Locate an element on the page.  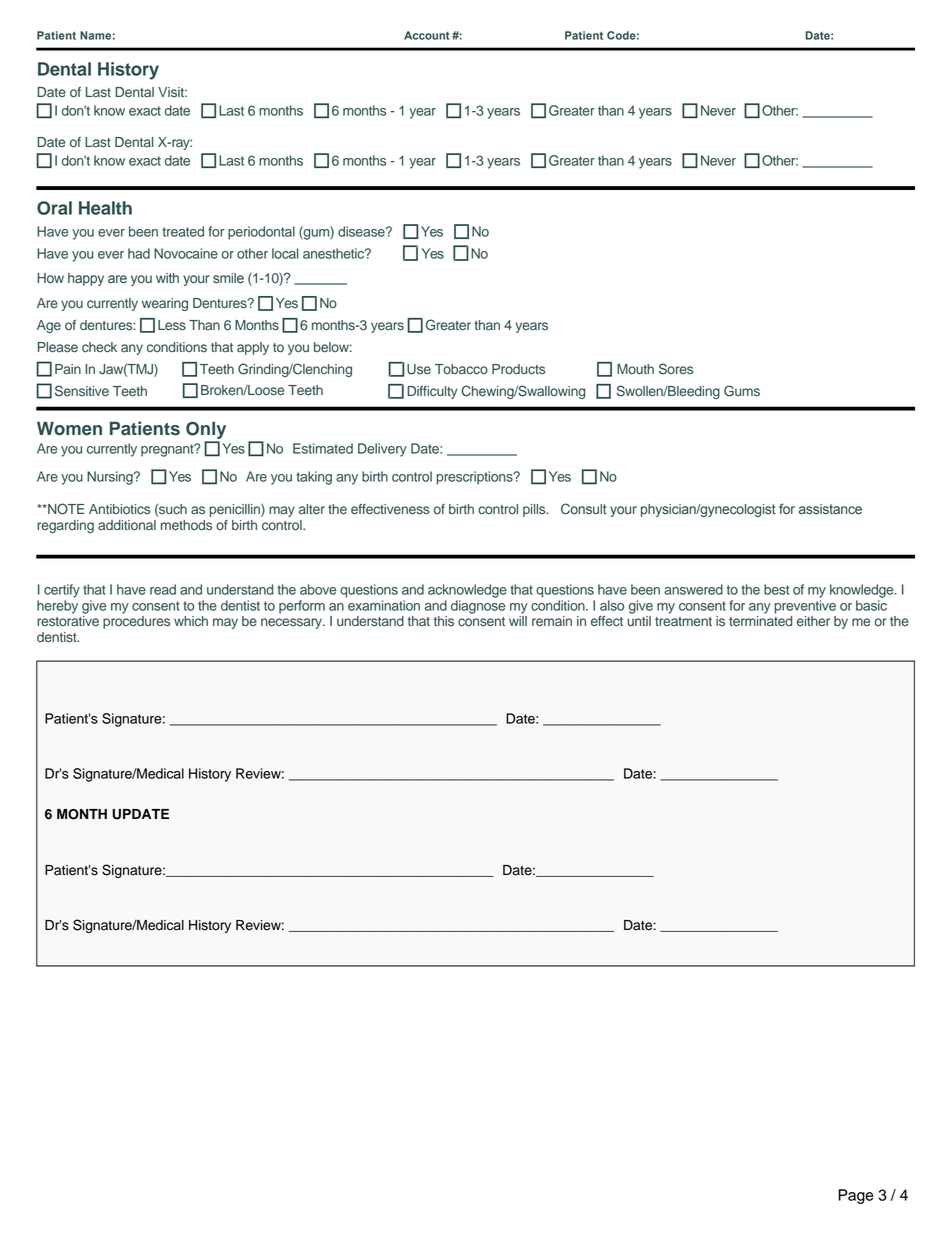
this is located at coordinates (443, 621).
